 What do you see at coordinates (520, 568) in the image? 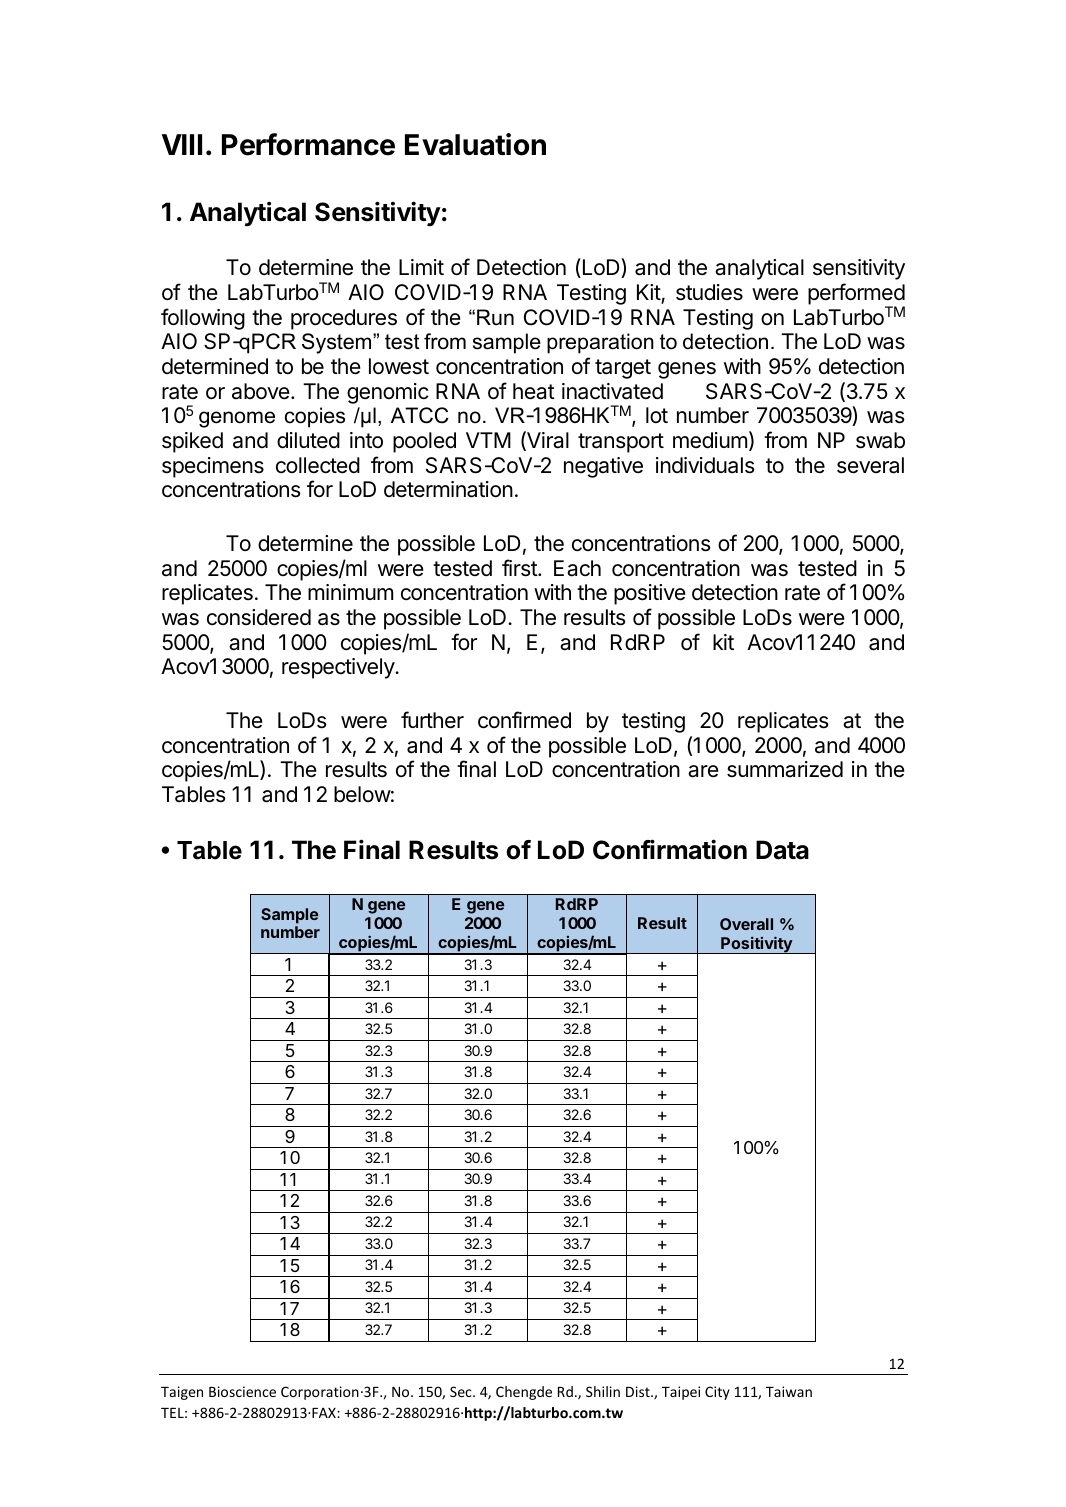
I see `first` at bounding box center [520, 568].
